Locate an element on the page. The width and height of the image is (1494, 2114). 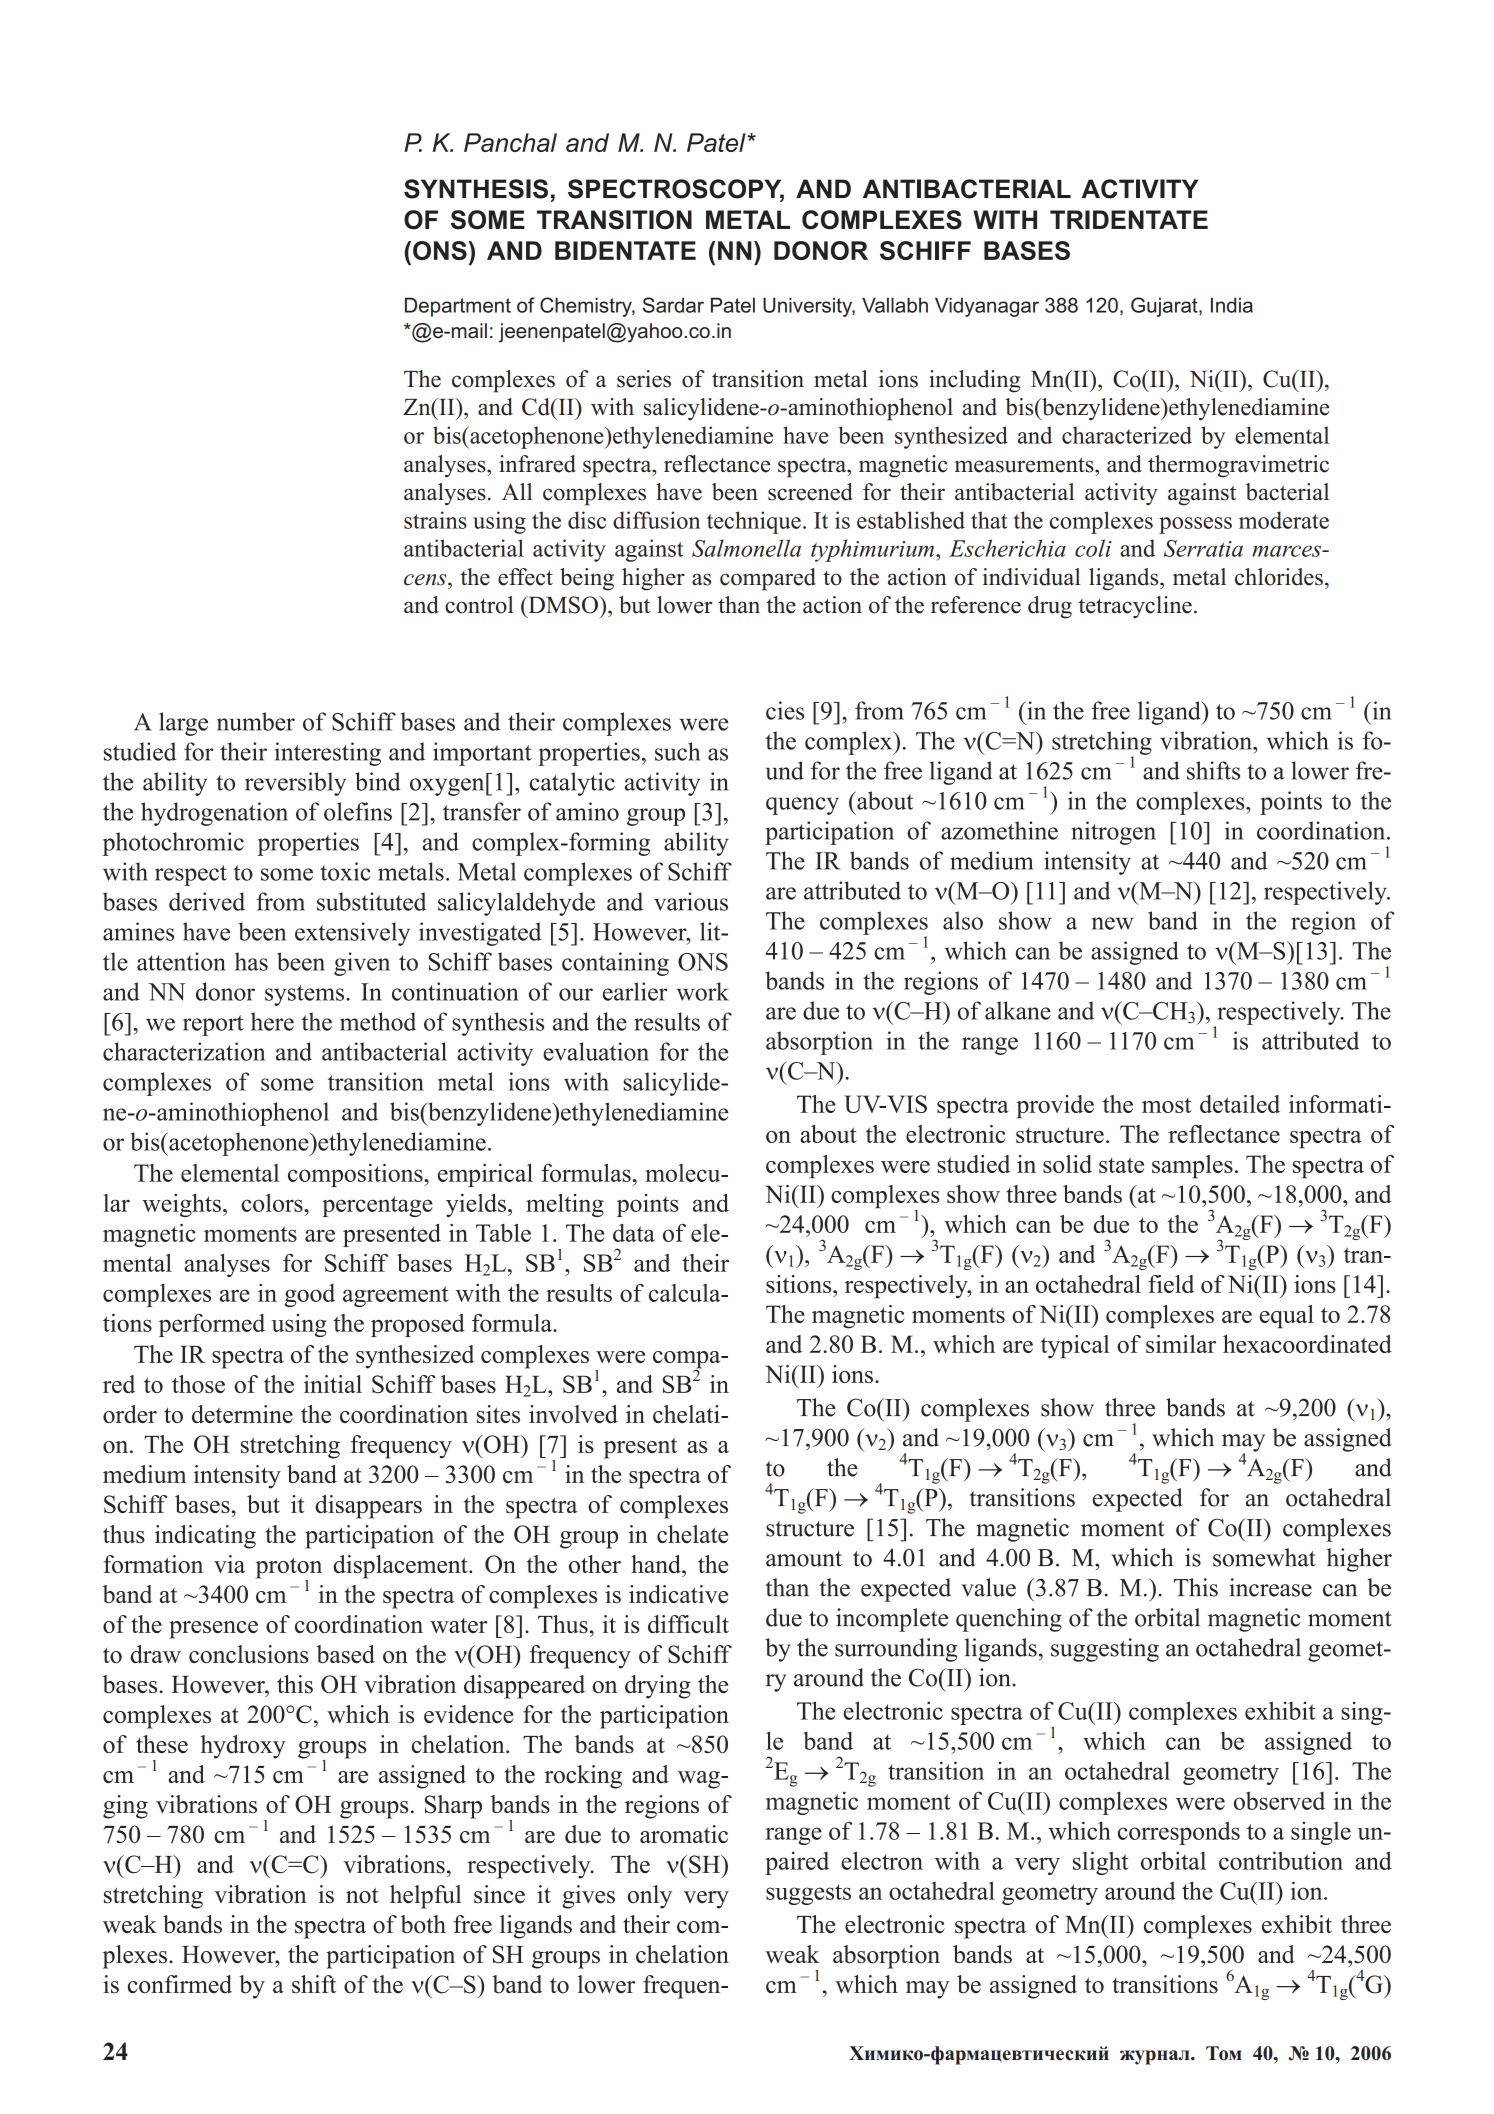
state is located at coordinates (1121, 1165).
